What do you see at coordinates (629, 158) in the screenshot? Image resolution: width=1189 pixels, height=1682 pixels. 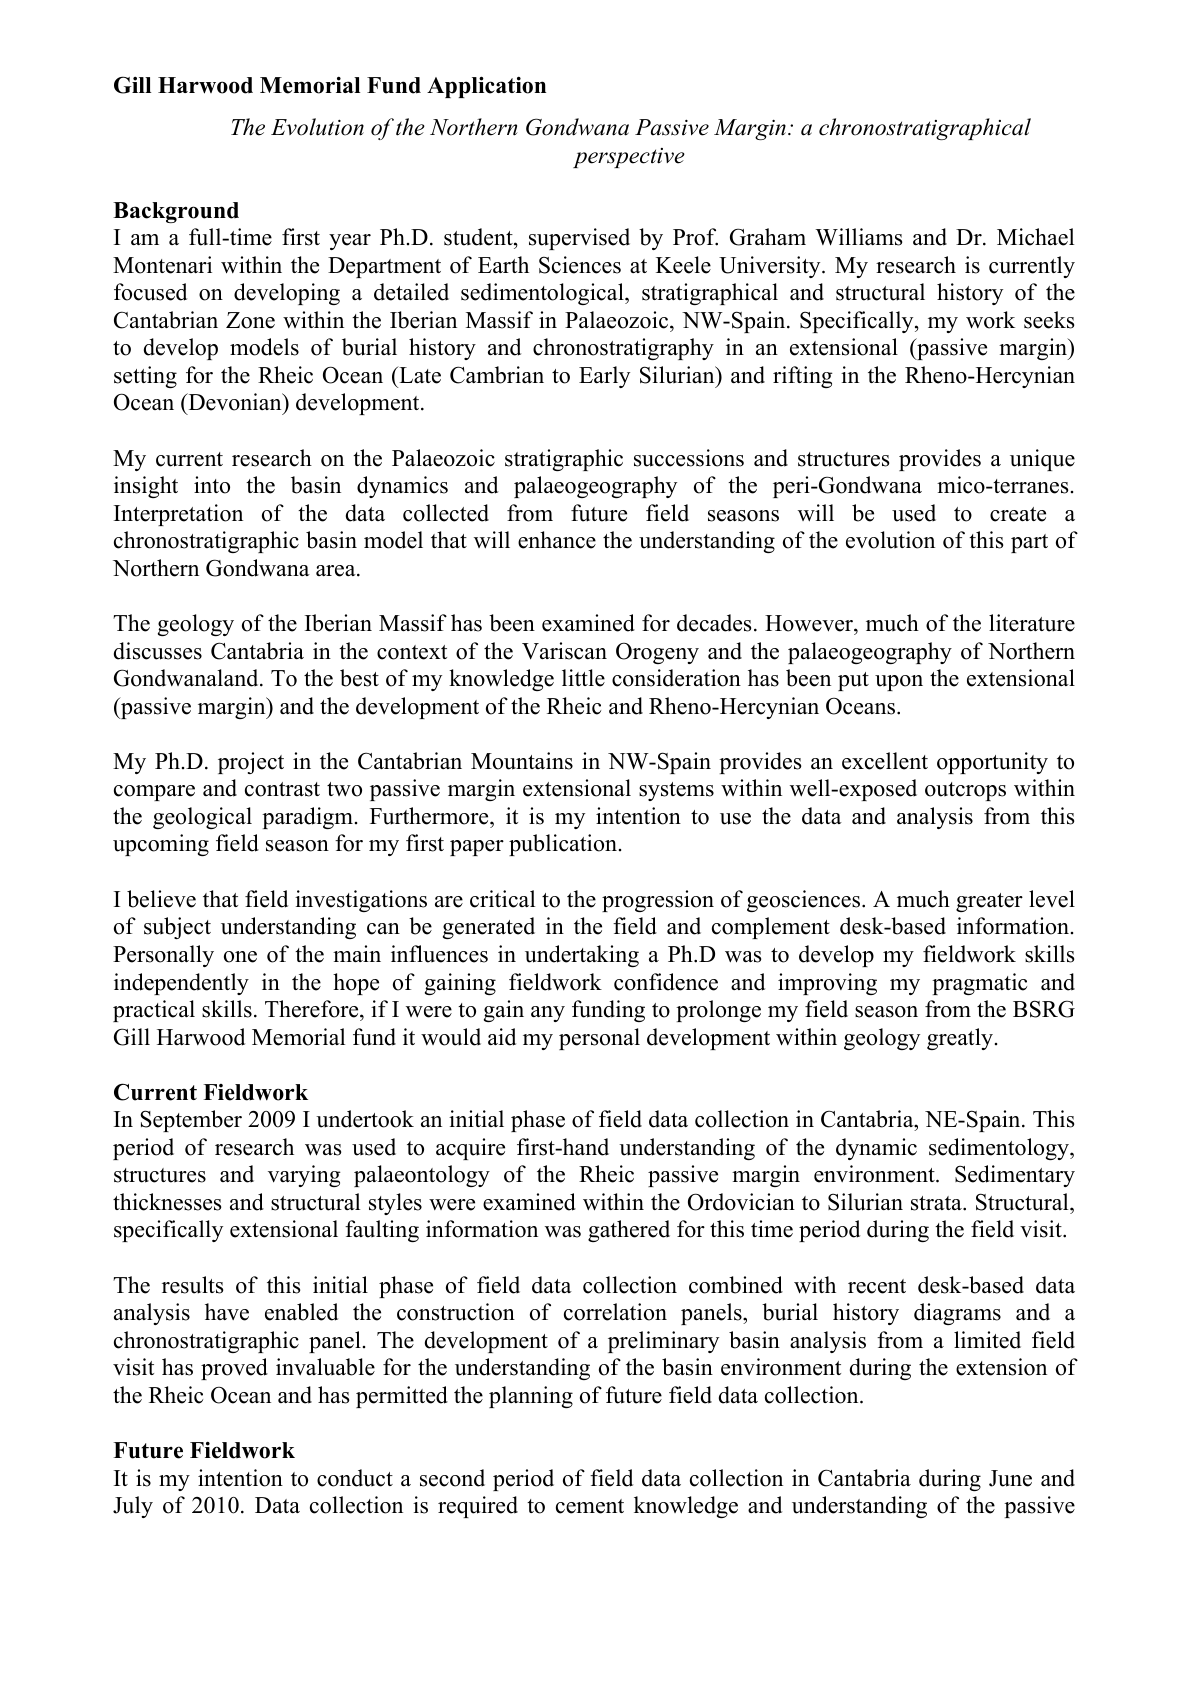 I see `perspective` at bounding box center [629, 158].
